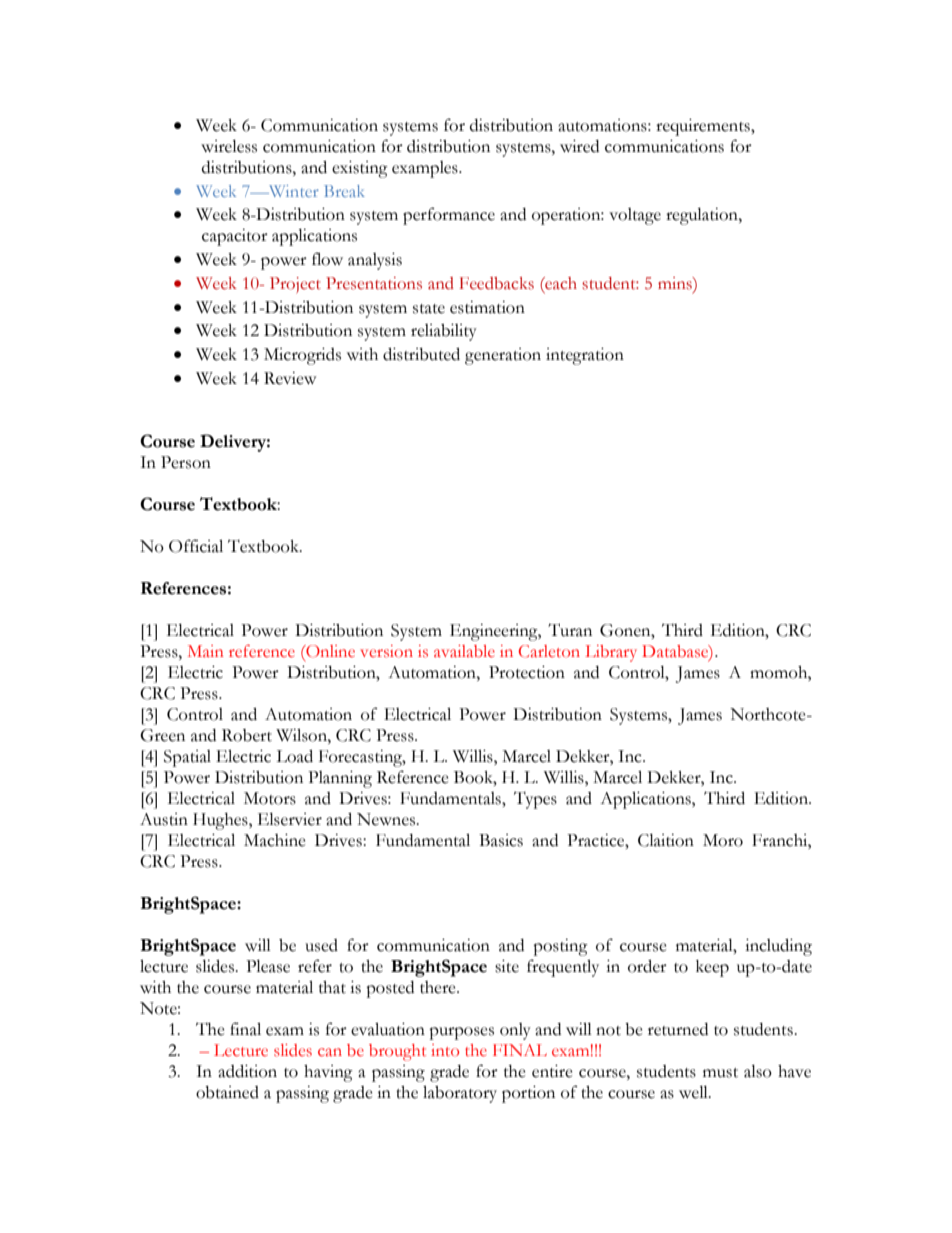 This screenshot has width=952, height=1233. What do you see at coordinates (449, 216) in the screenshot?
I see `performance` at bounding box center [449, 216].
